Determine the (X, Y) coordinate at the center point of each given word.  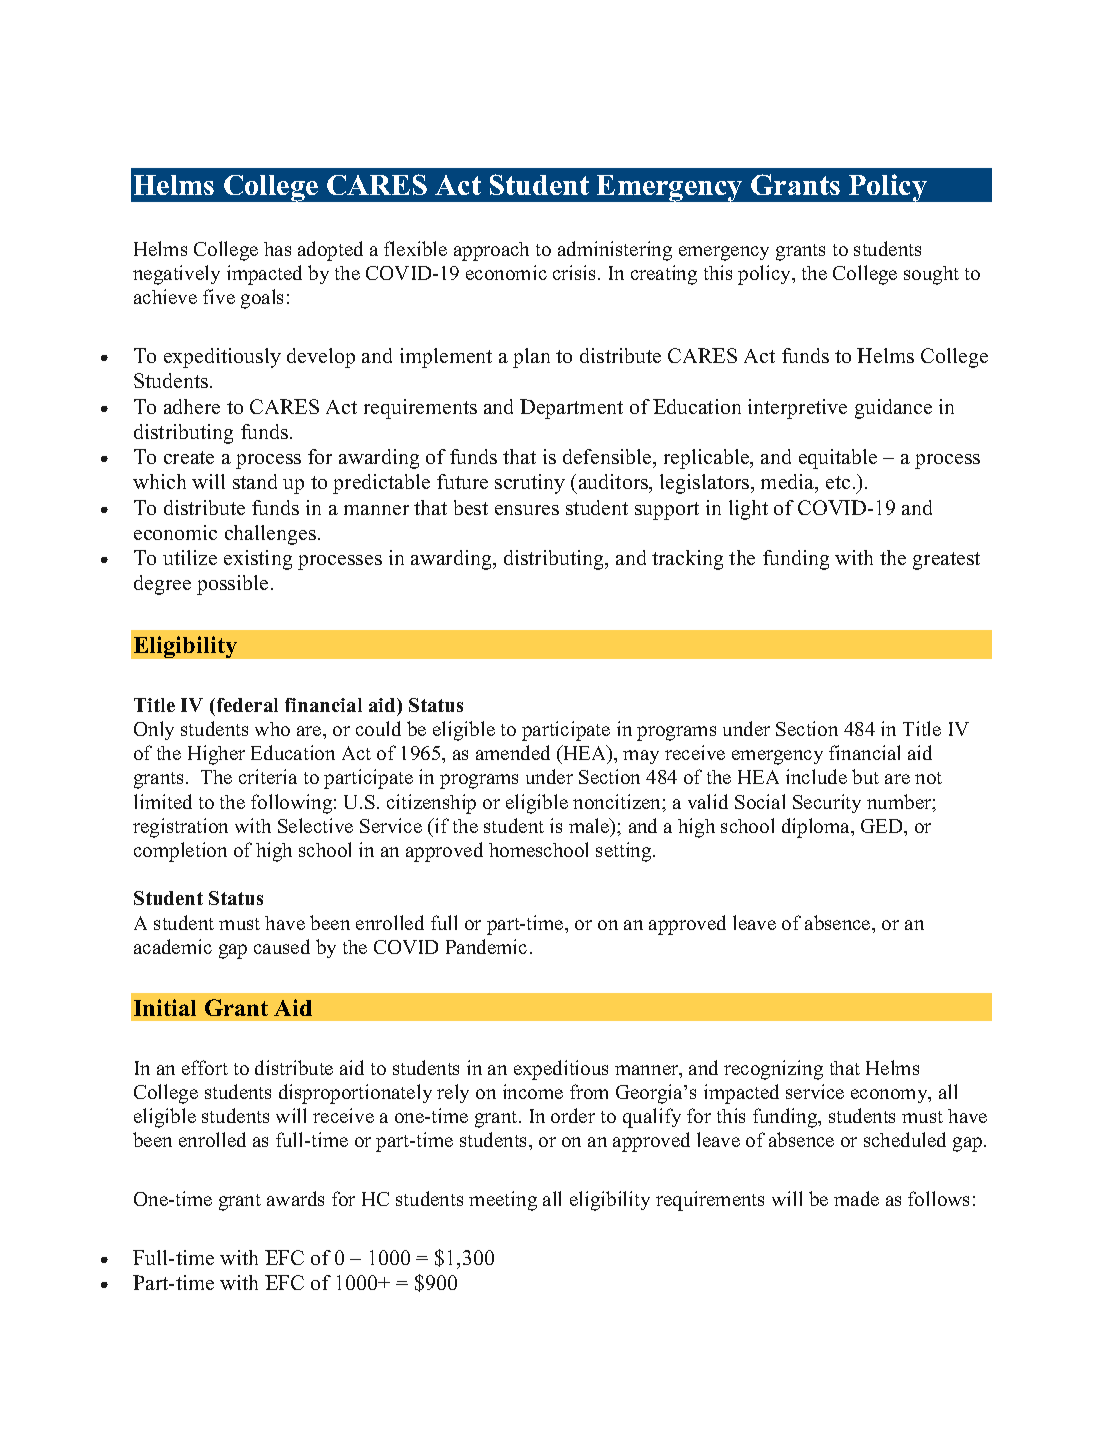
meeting (503, 1201)
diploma (817, 828)
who (272, 729)
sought (931, 275)
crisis (576, 272)
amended (513, 752)
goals (262, 299)
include (816, 776)
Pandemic (486, 946)
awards (295, 1198)
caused (282, 946)
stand (255, 481)
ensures (527, 510)
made (856, 1198)
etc (838, 482)
